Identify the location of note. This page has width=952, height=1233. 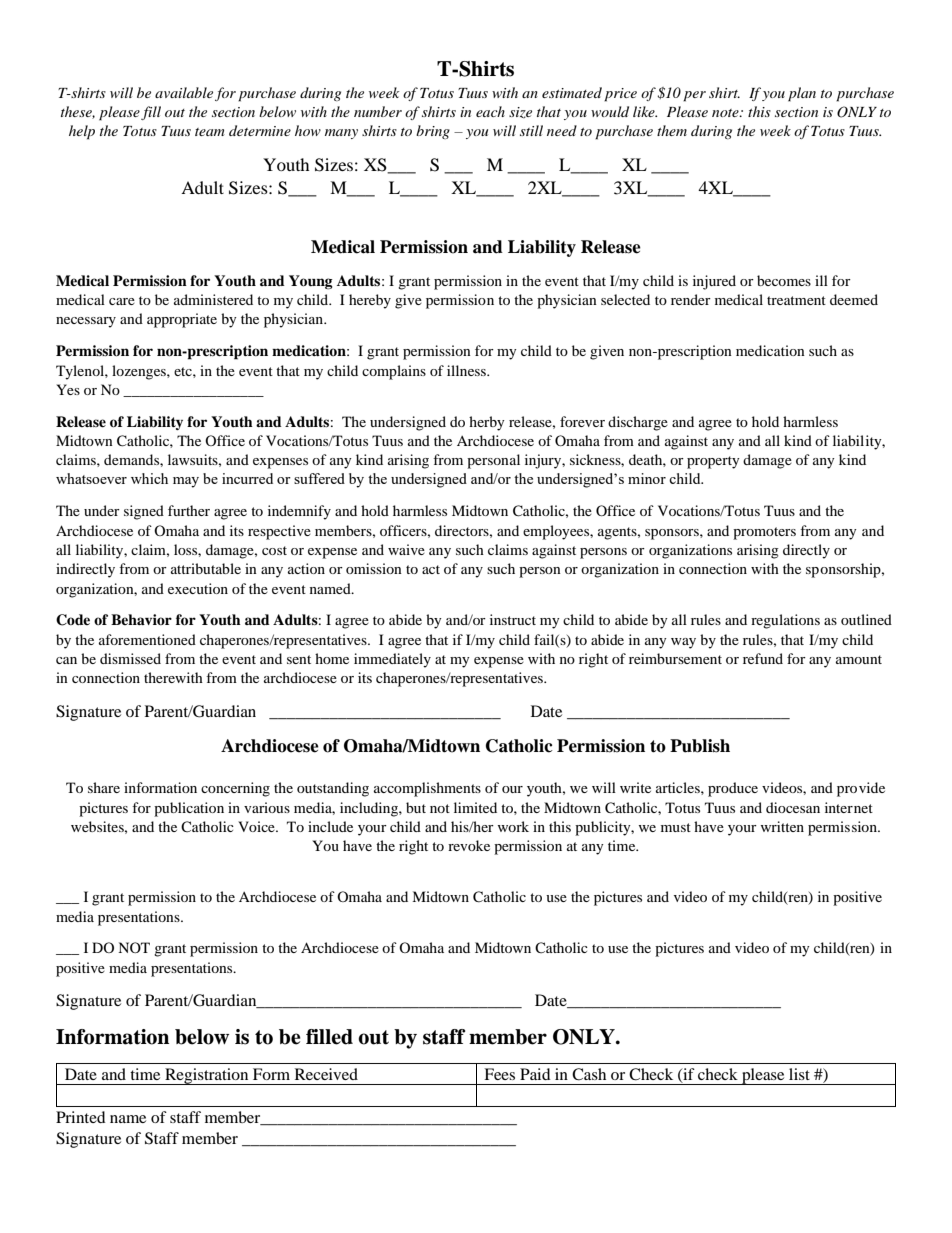
(726, 113).
